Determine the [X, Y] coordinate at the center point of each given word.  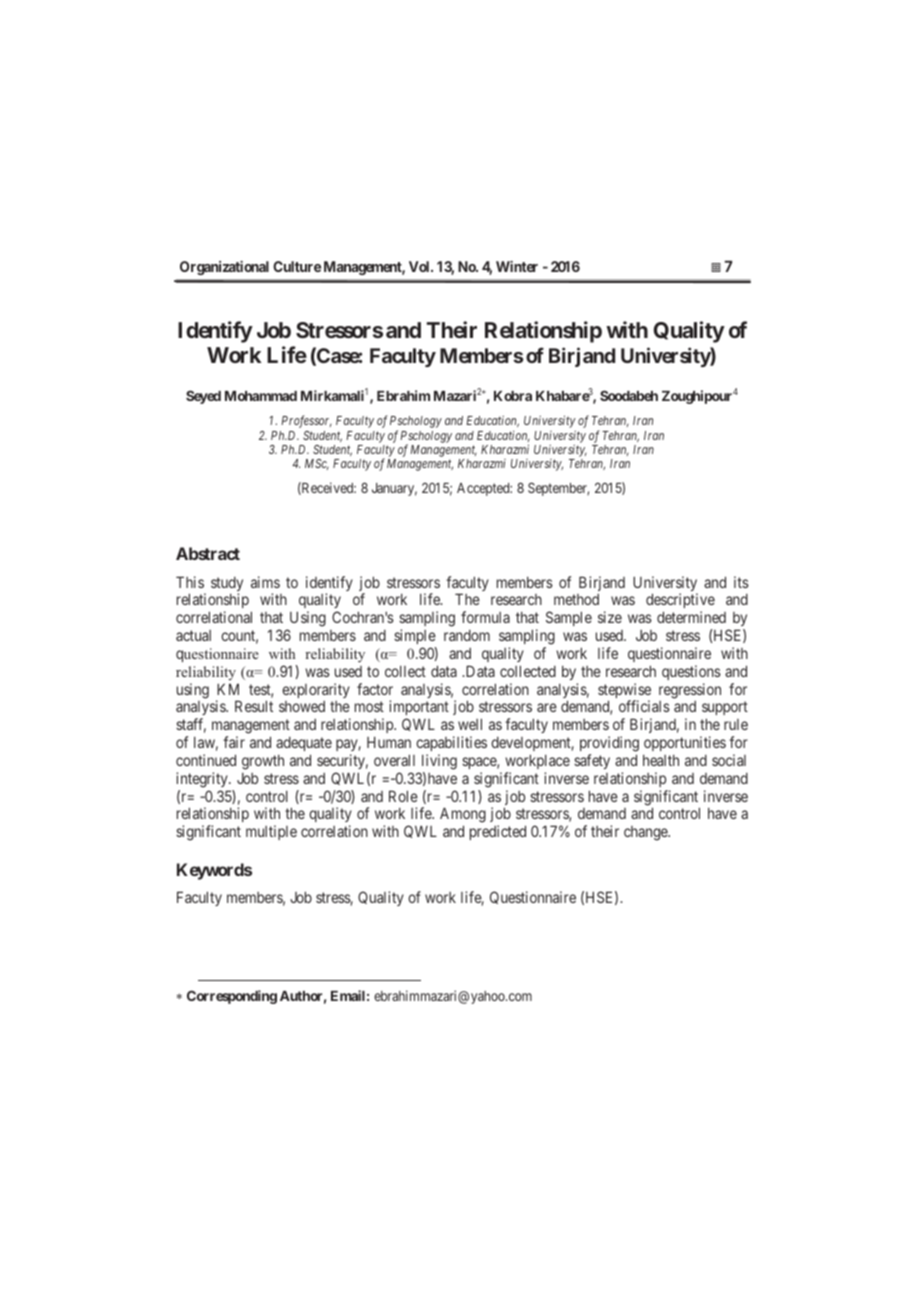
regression [690, 691]
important [419, 709]
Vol [420, 266]
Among [463, 816]
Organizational [224, 268]
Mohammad [261, 396]
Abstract [208, 553]
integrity [203, 780]
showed [302, 706]
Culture [297, 266]
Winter [517, 266]
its [741, 582]
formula [485, 617]
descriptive [680, 602]
